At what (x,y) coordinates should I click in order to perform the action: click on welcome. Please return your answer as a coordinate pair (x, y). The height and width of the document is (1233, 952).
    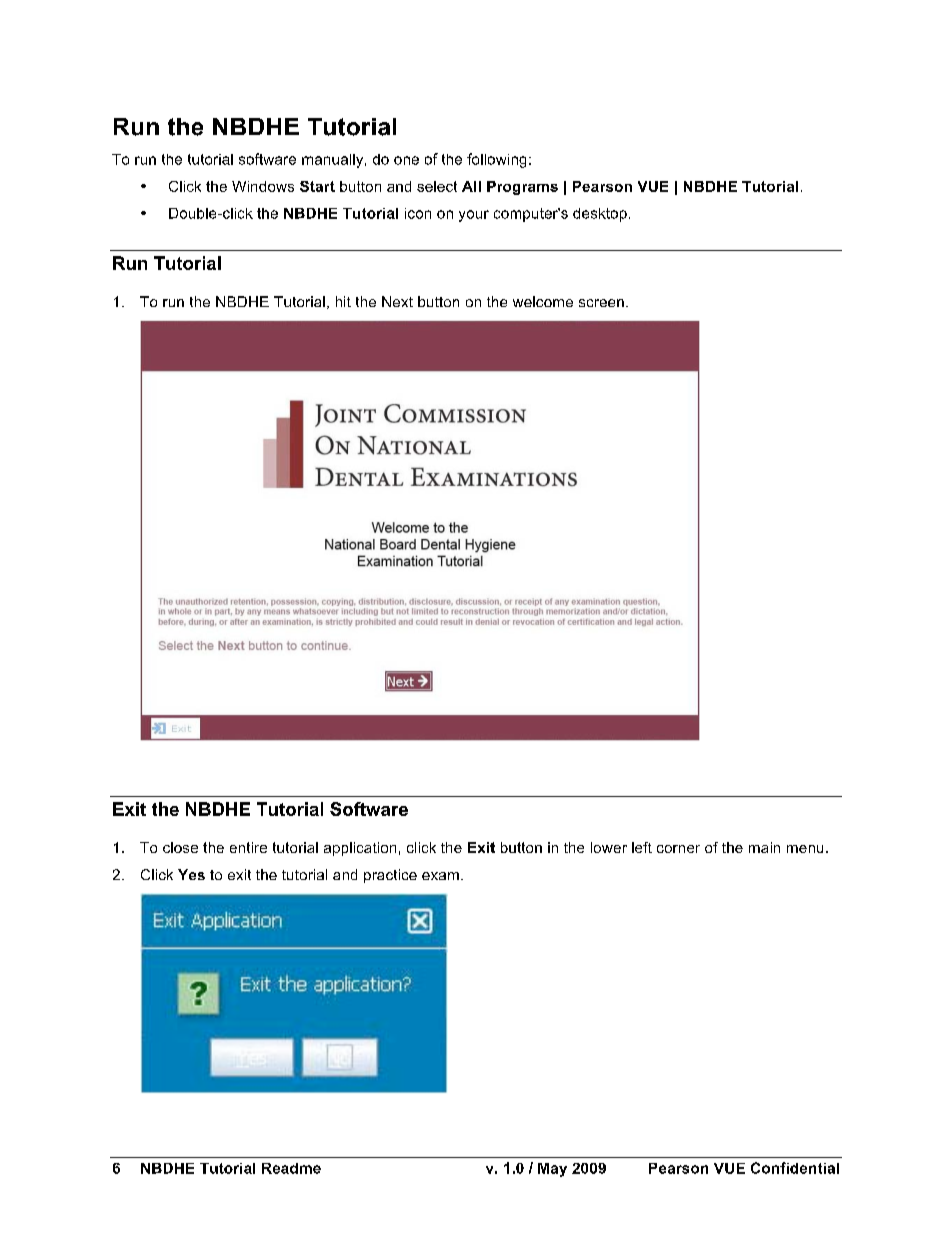
    Looking at the image, I should click on (543, 301).
